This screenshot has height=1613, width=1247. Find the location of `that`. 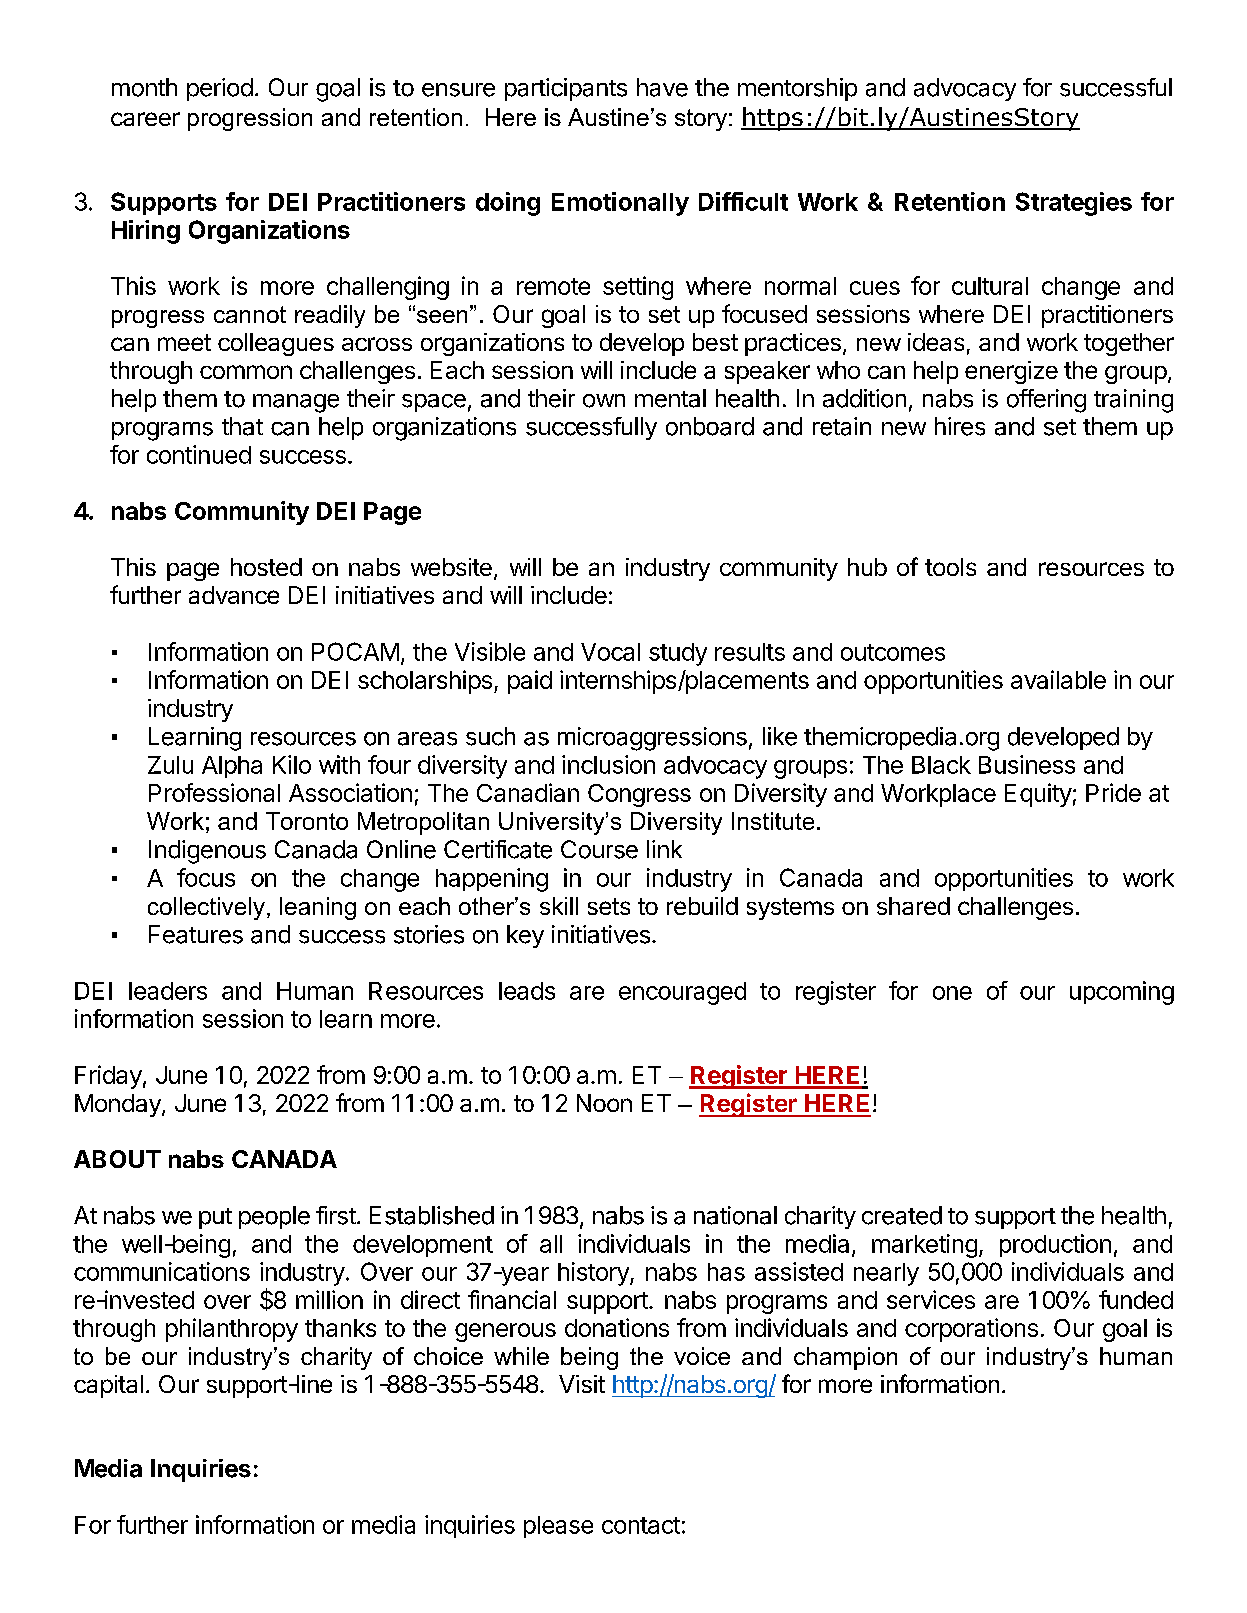

that is located at coordinates (242, 426).
